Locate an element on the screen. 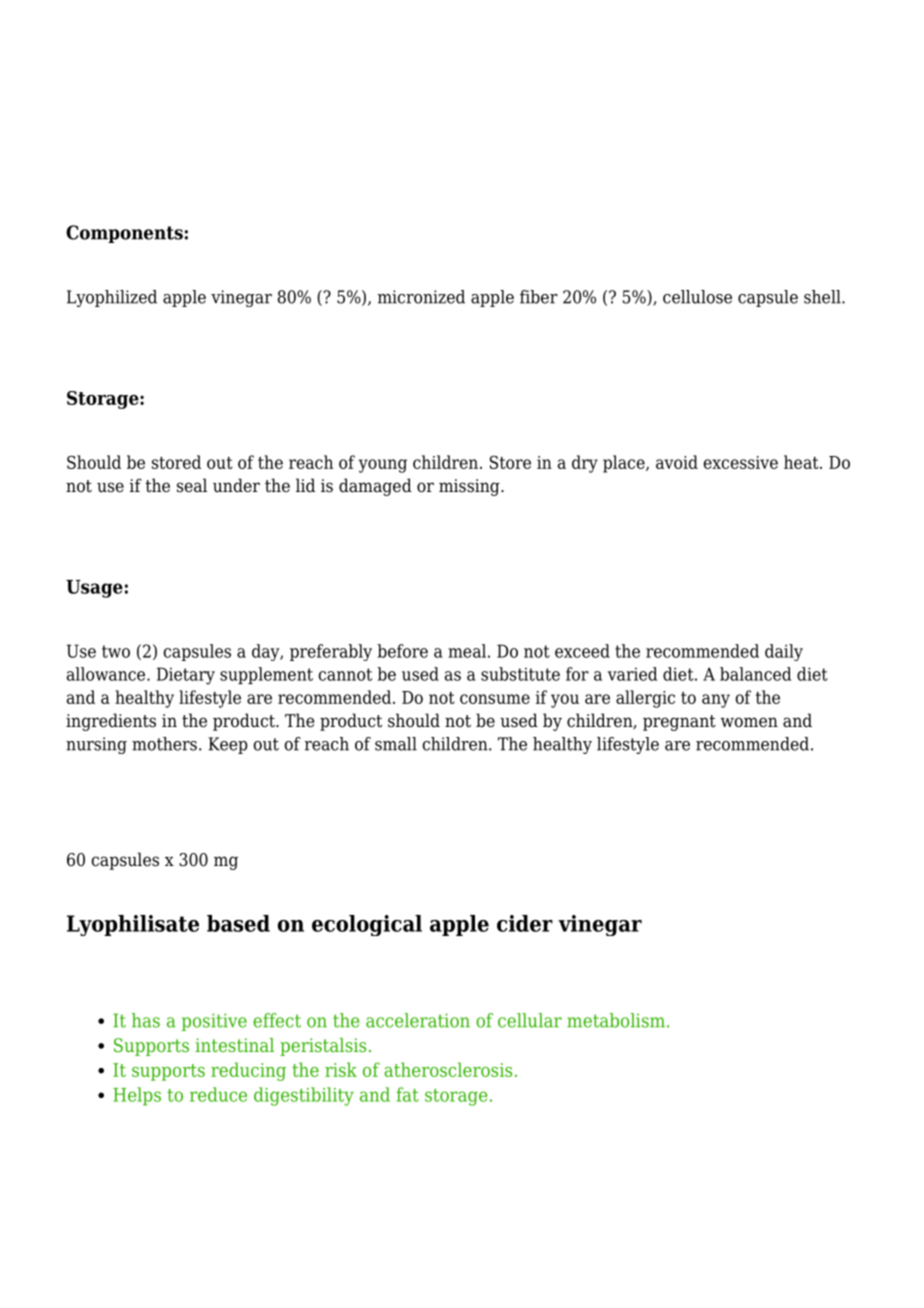  Components is located at coordinates (124, 234).
